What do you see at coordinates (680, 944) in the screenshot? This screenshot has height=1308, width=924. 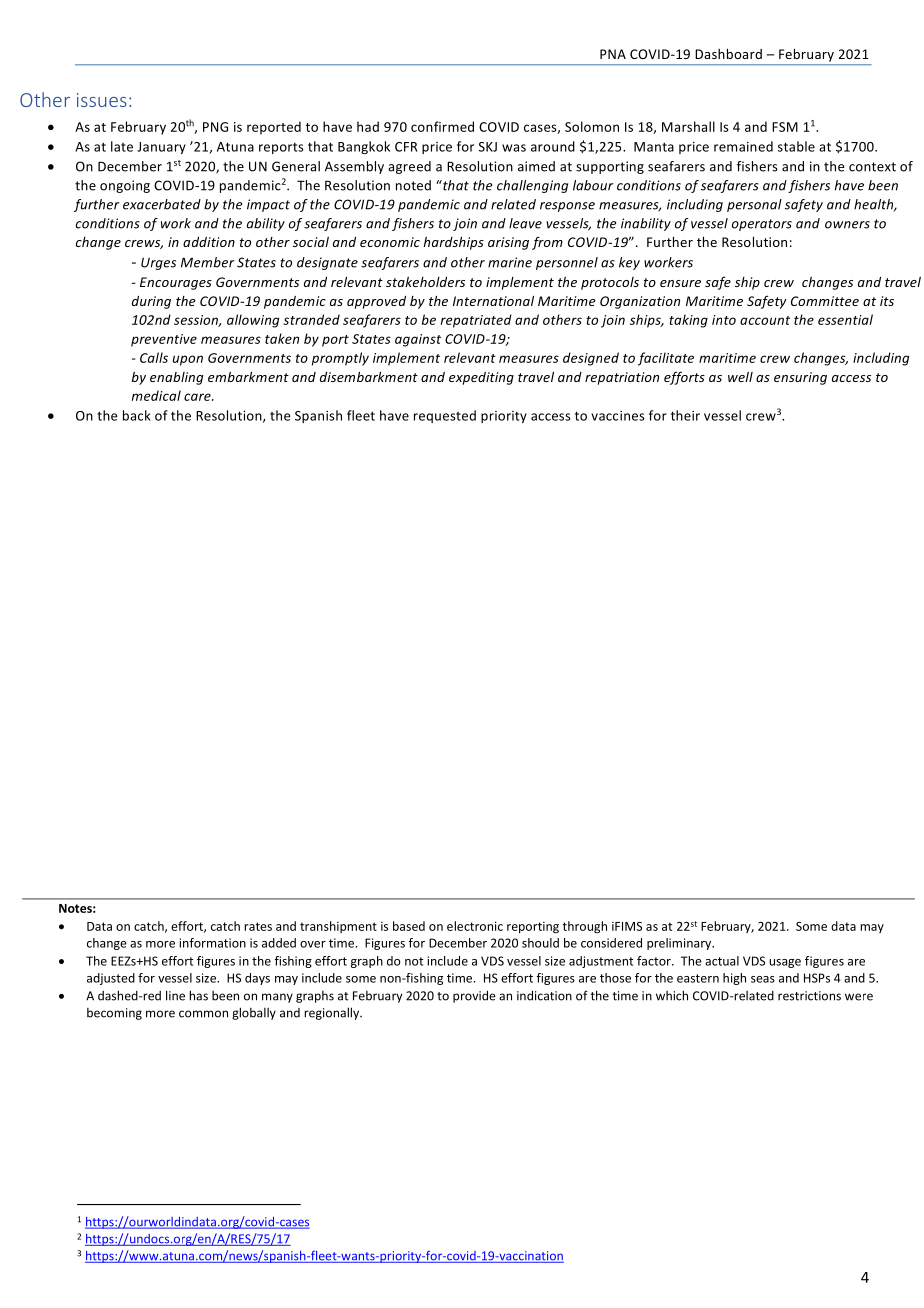 I see `preliminary` at bounding box center [680, 944].
